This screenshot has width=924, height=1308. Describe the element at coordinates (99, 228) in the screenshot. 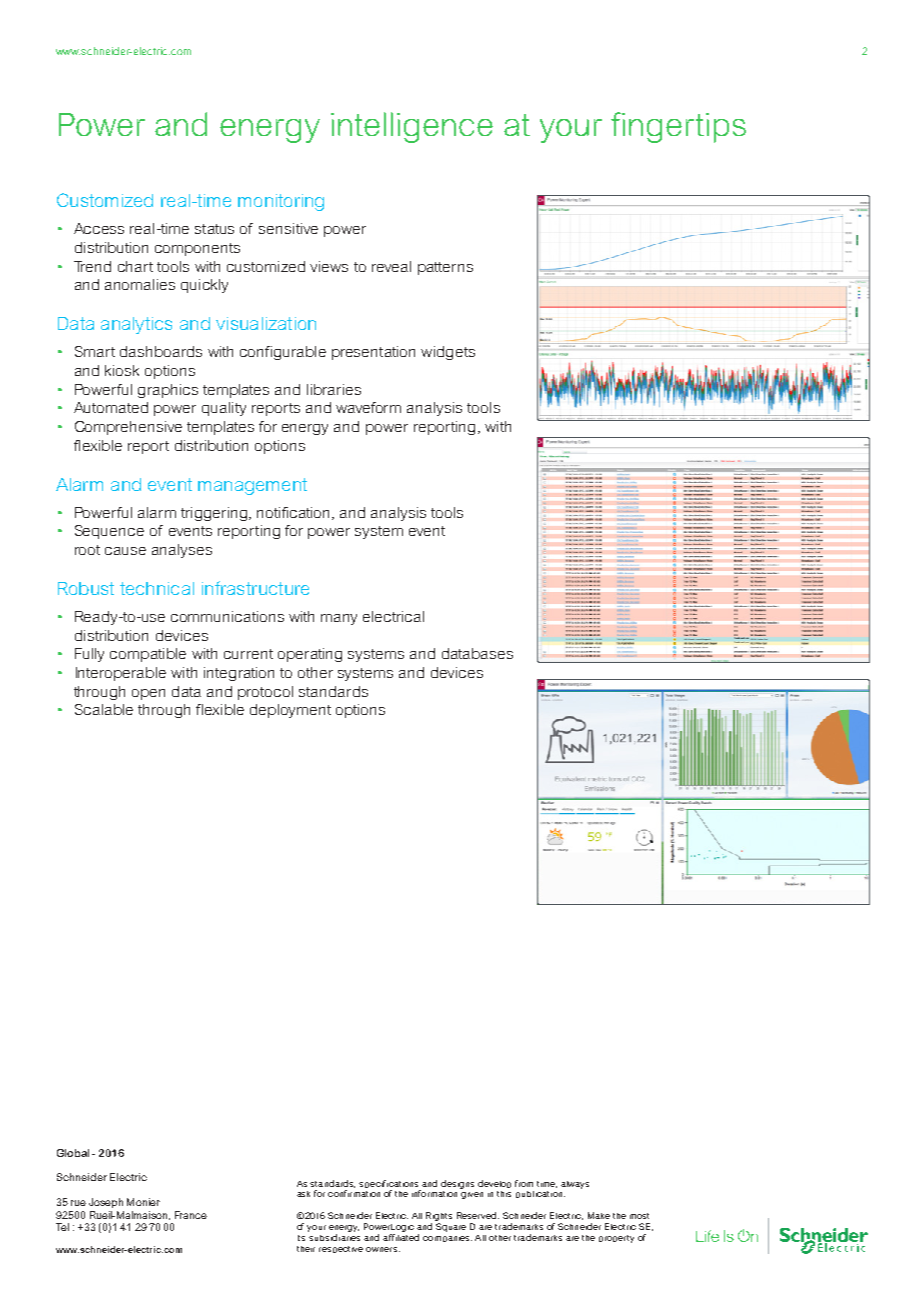

I see `Access` at that location.
